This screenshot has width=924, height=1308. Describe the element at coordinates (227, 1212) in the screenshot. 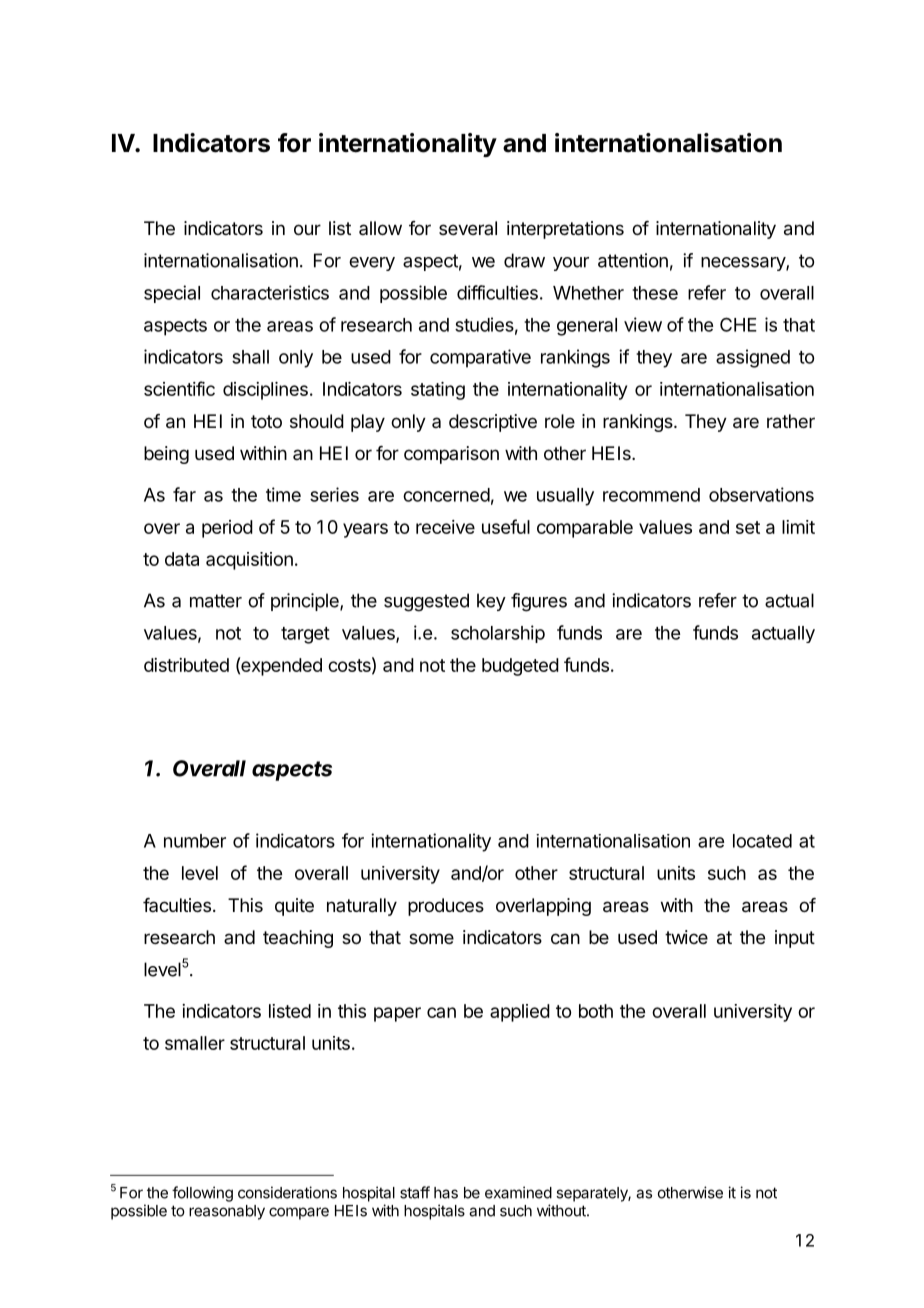

I see `reasonably` at that location.
